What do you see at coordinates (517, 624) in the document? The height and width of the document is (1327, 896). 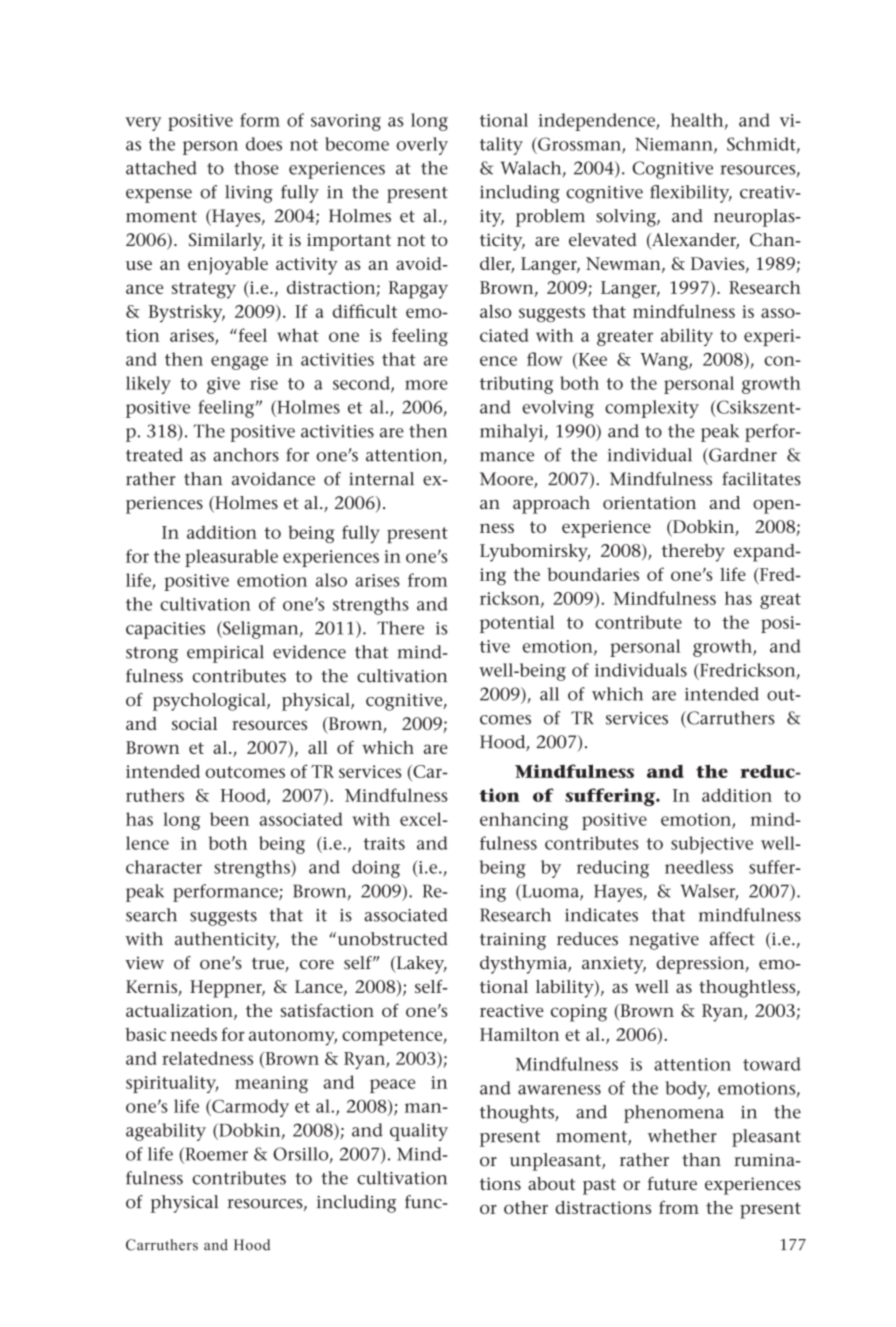 I see `potential` at bounding box center [517, 624].
